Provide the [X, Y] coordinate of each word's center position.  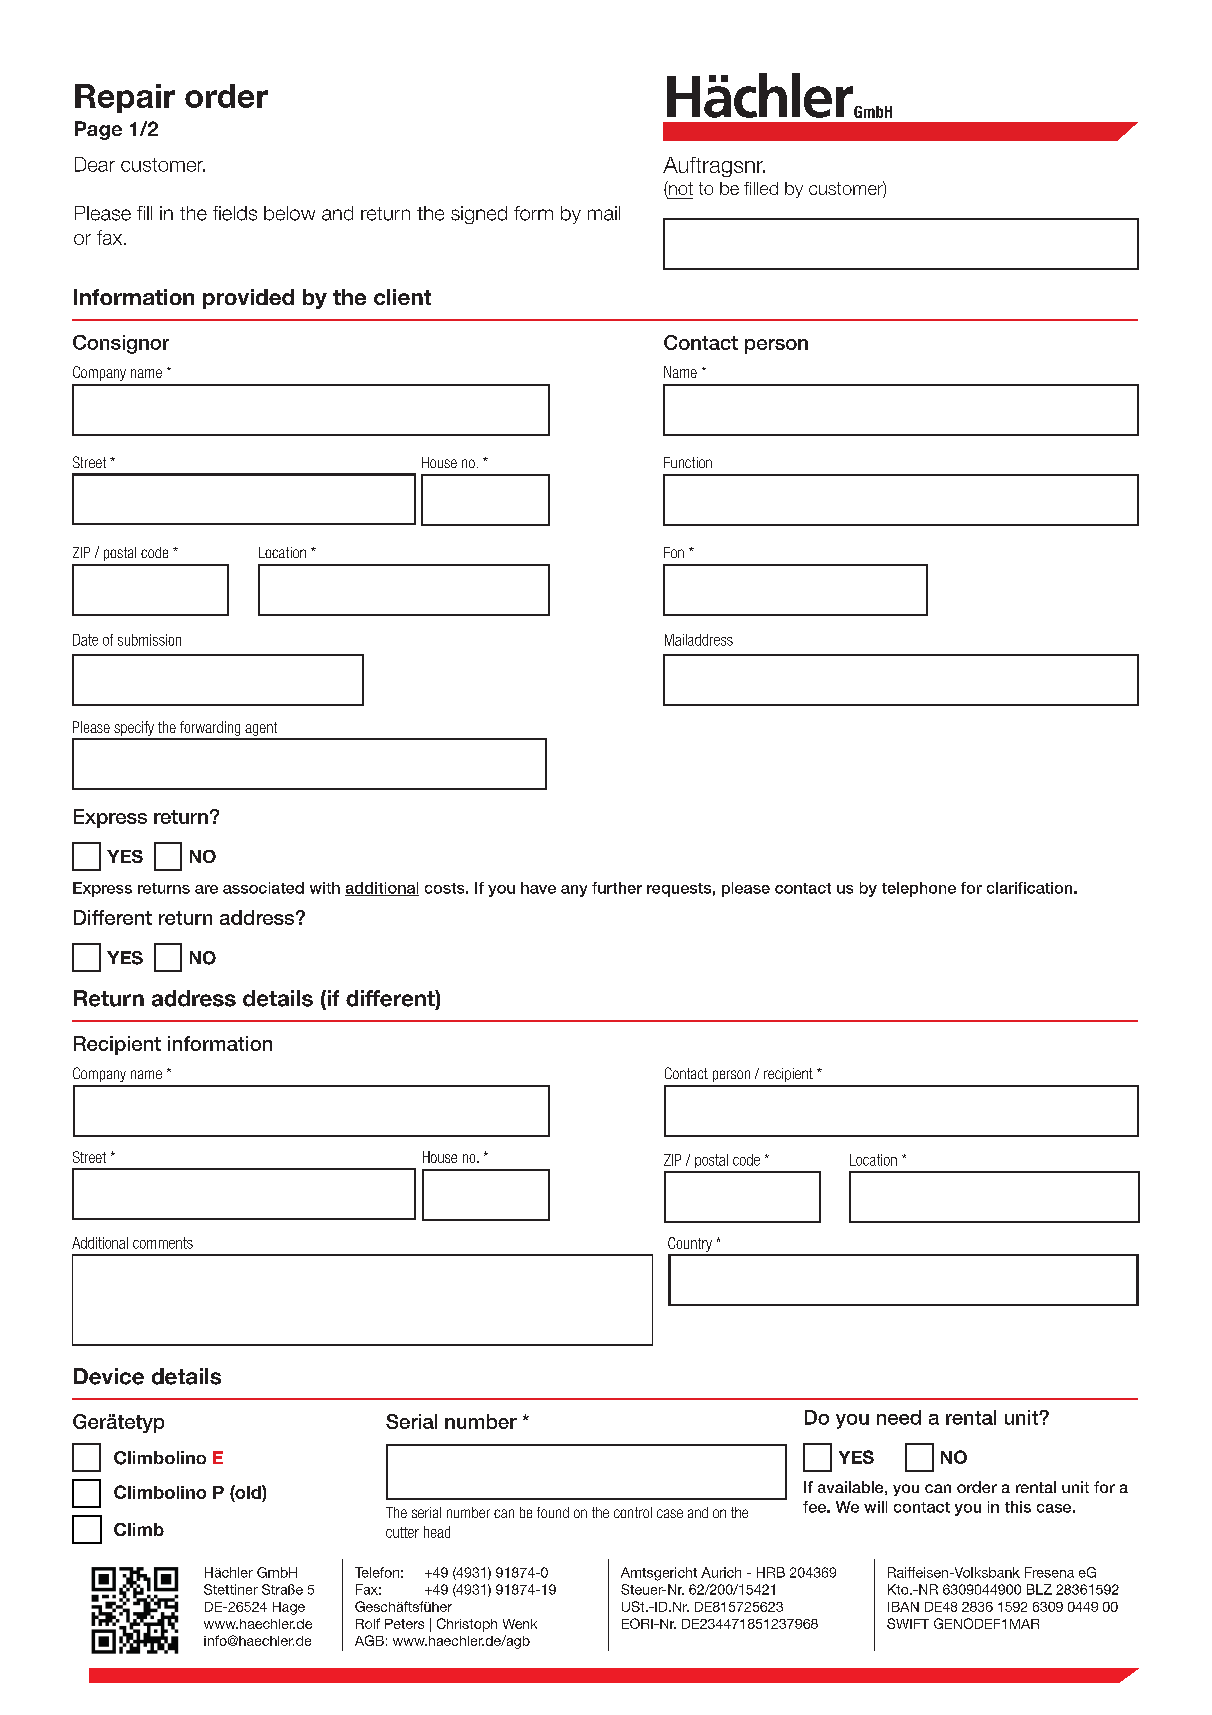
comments [163, 1243]
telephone [919, 889]
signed [479, 215]
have [538, 888]
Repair [125, 98]
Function [688, 462]
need [899, 1417]
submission [149, 640]
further [617, 888]
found [553, 1512]
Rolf [368, 1623]
